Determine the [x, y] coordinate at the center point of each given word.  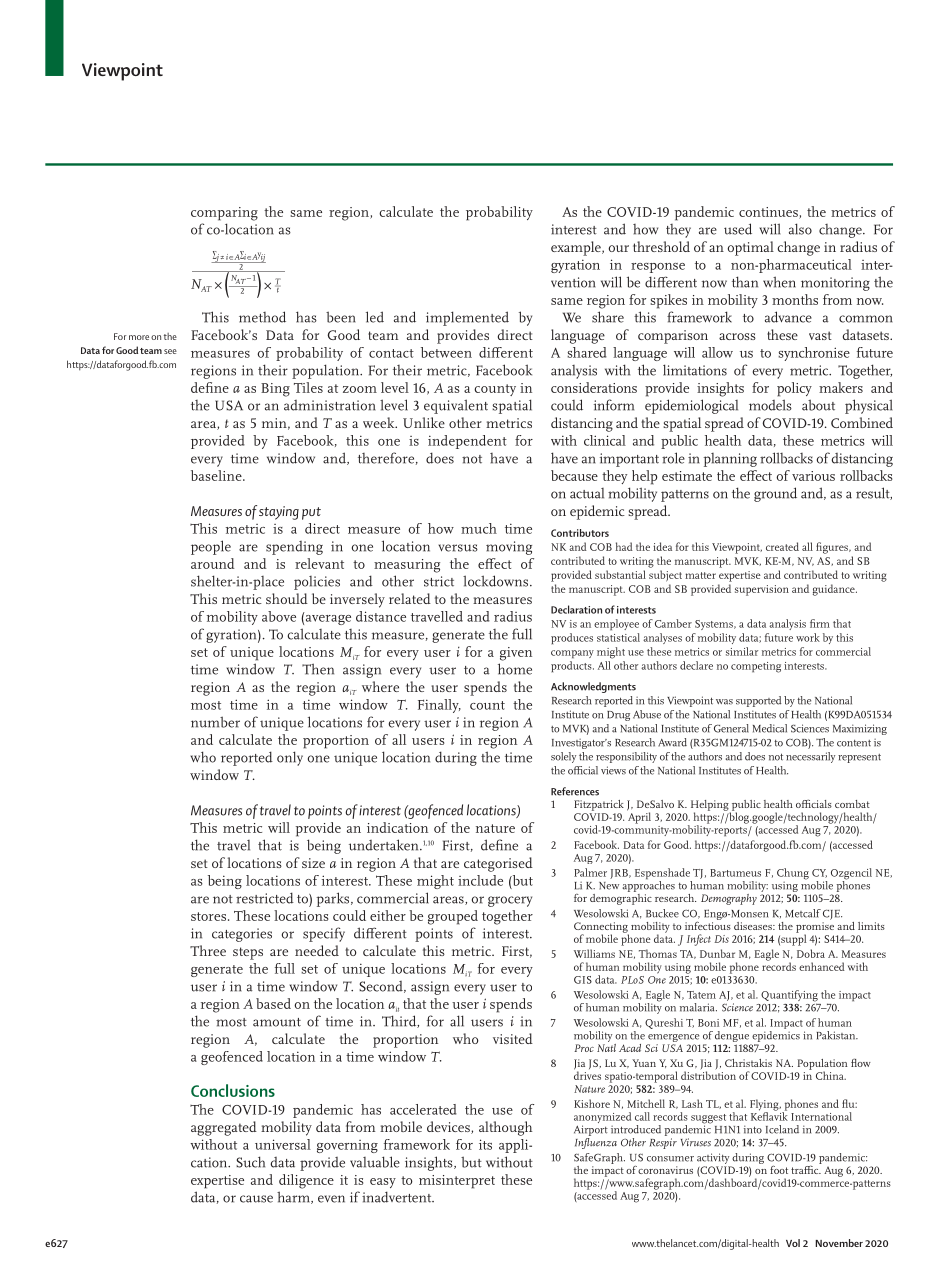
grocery [510, 901]
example [577, 248]
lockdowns [497, 581]
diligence [306, 1181]
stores [208, 916]
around [213, 563]
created [782, 546]
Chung [793, 874]
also [800, 229]
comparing [224, 214]
